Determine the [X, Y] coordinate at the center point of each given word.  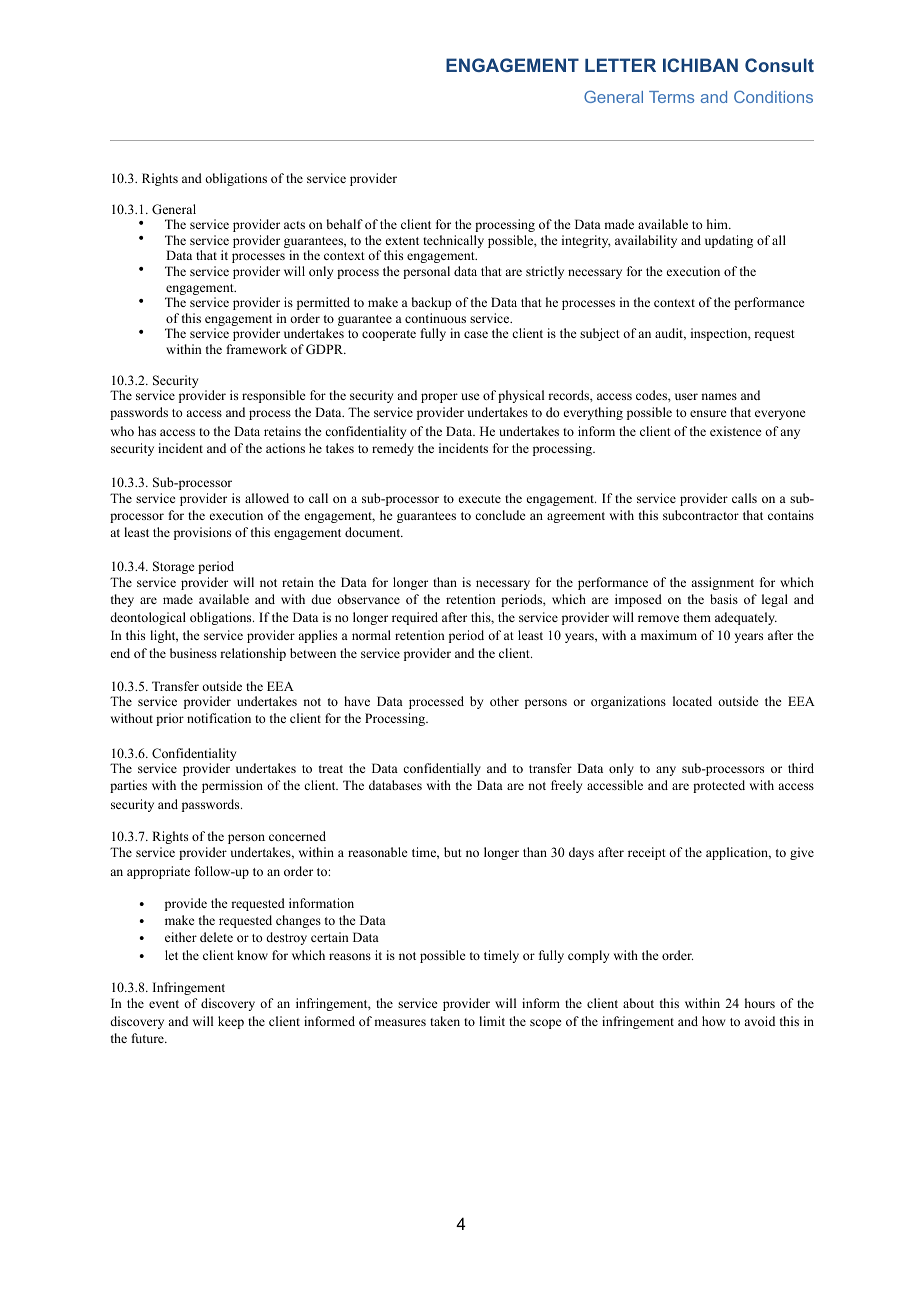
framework [257, 349]
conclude [500, 515]
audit [670, 334]
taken [445, 1021]
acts [294, 225]
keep [231, 1022]
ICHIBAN [700, 65]
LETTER [620, 65]
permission [232, 786]
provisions [202, 533]
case [476, 334]
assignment [722, 583]
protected [719, 786]
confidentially [442, 769]
